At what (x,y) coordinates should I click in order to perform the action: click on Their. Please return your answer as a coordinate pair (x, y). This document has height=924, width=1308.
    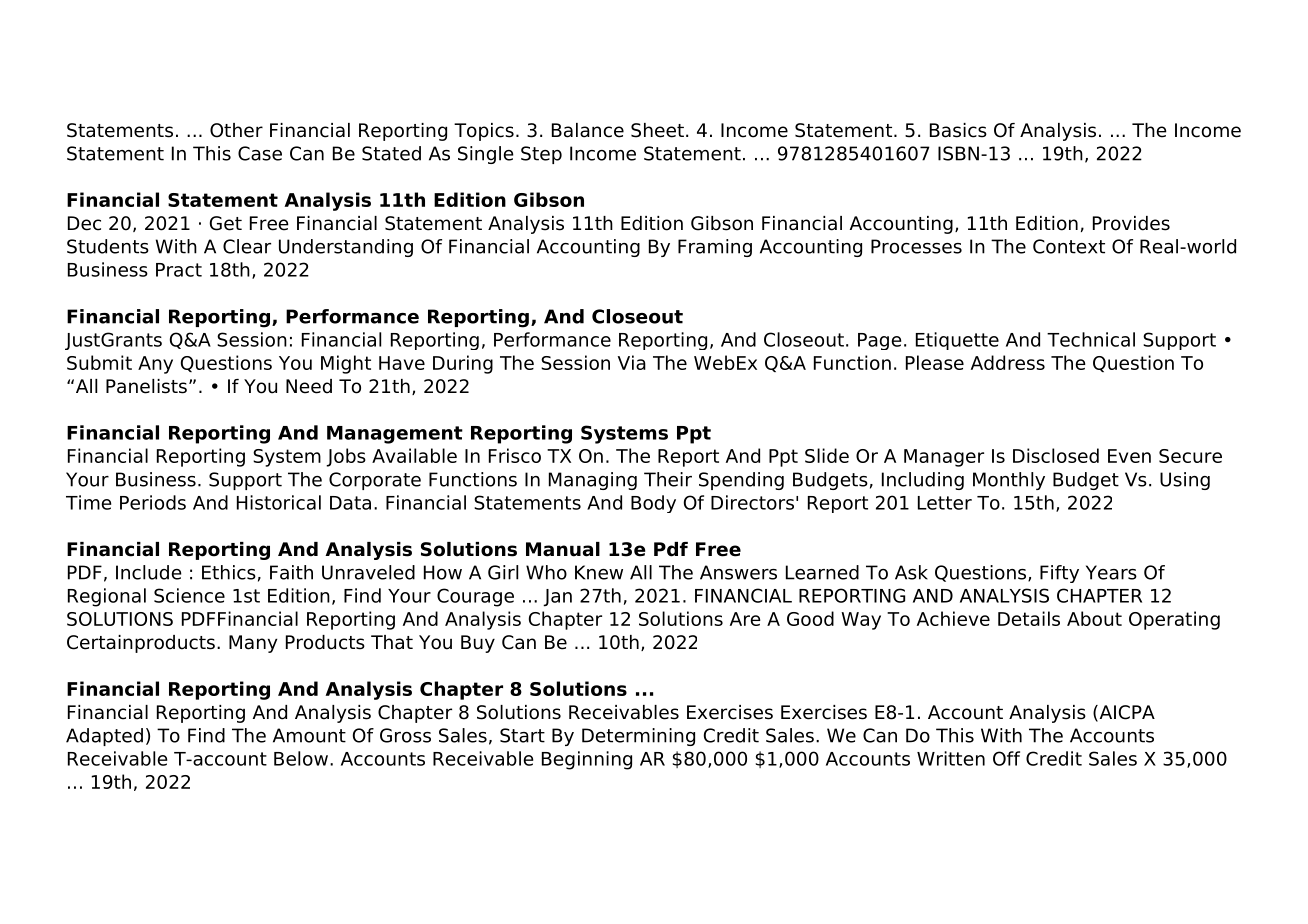
    Looking at the image, I should click on (668, 479).
